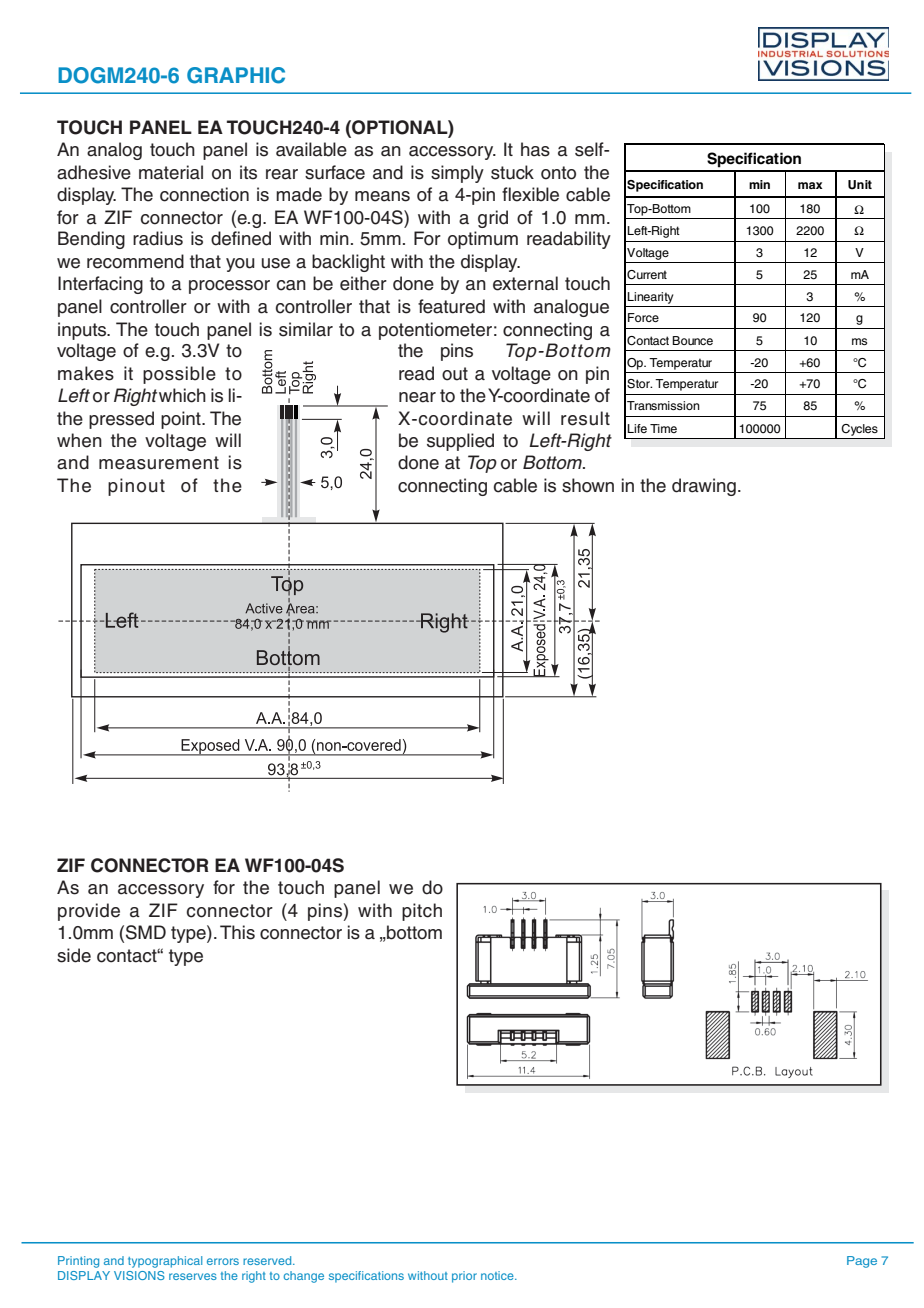 The height and width of the page is (1308, 924). What do you see at coordinates (457, 174) in the page?
I see `simply` at bounding box center [457, 174].
